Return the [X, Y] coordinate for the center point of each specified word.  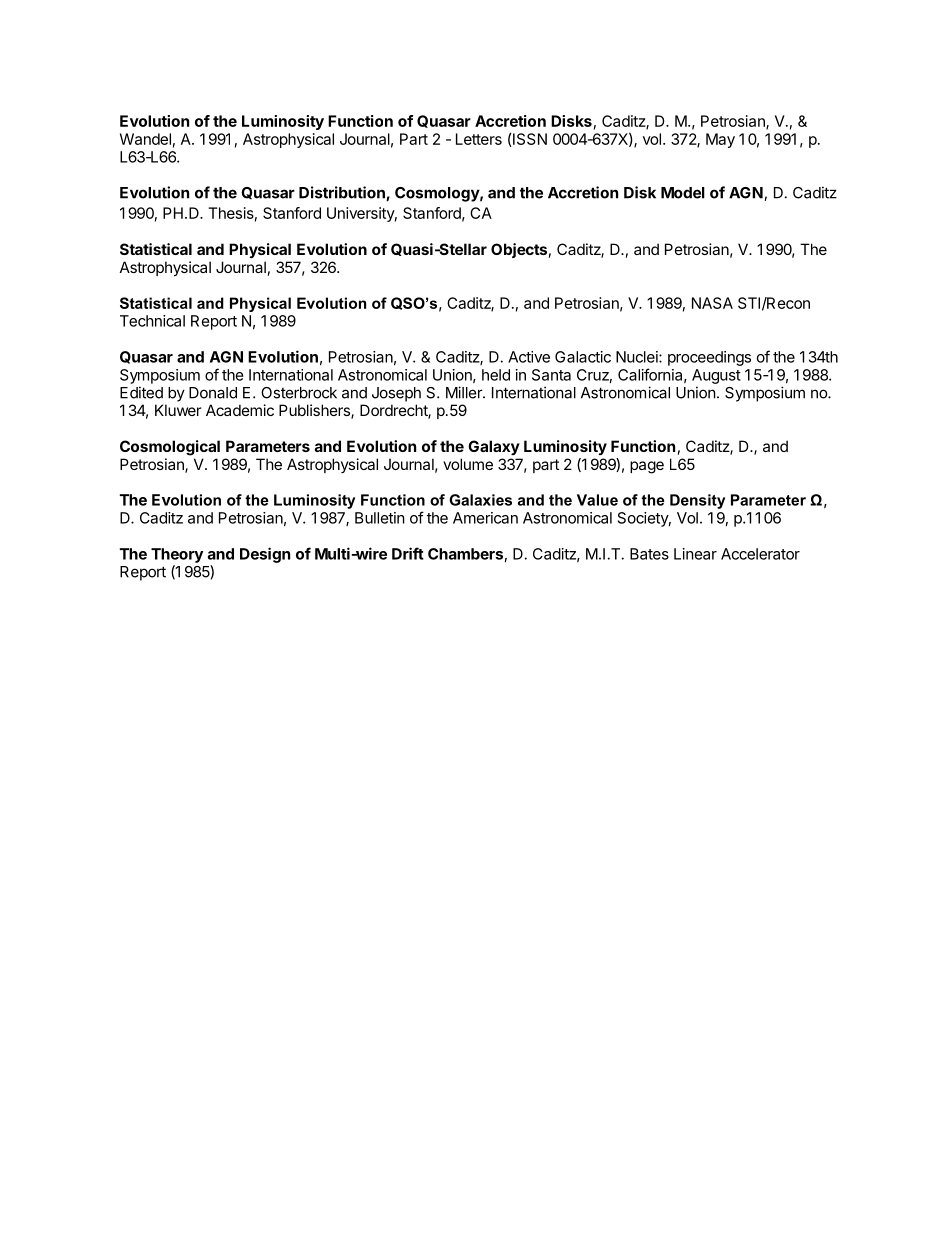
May [720, 140]
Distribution [343, 193]
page [647, 467]
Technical [152, 321]
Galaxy [494, 447]
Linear [695, 554]
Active [529, 357]
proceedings [709, 358]
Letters [479, 139]
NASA [712, 303]
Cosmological [170, 448]
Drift [408, 553]
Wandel [145, 139]
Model [683, 193]
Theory [177, 555]
